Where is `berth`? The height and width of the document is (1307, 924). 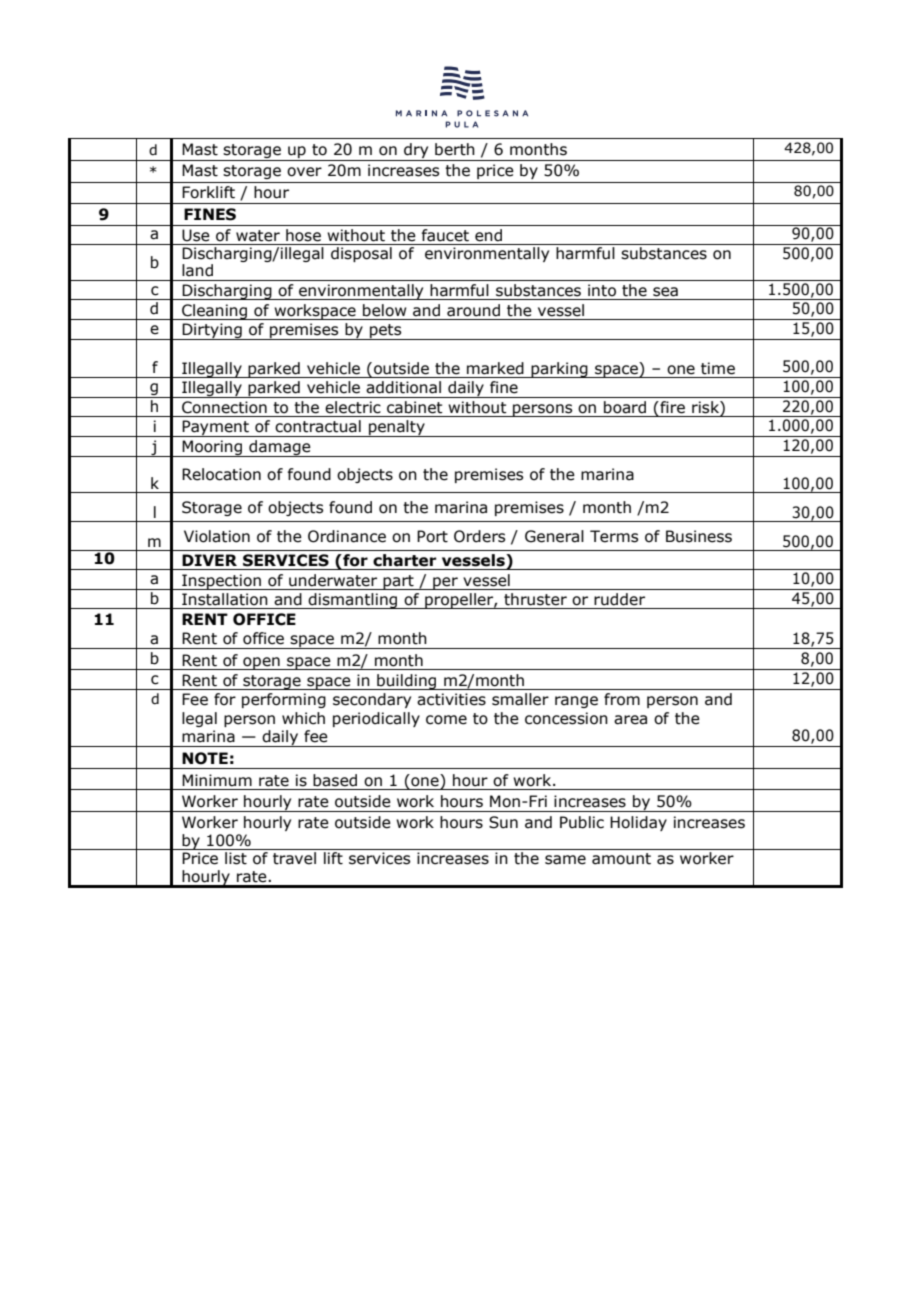 berth is located at coordinates (455, 149).
